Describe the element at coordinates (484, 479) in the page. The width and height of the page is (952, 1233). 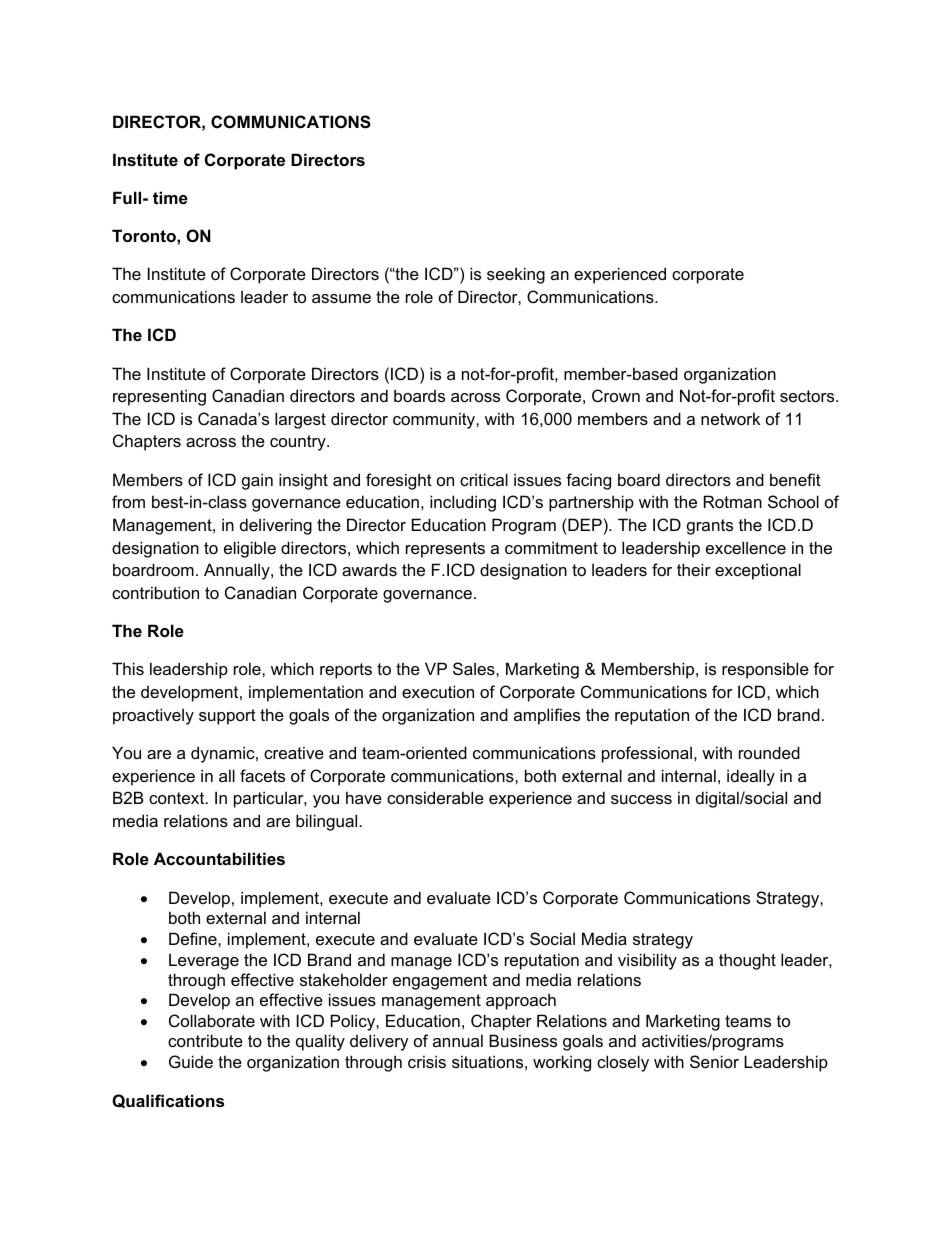
I see `critical` at that location.
